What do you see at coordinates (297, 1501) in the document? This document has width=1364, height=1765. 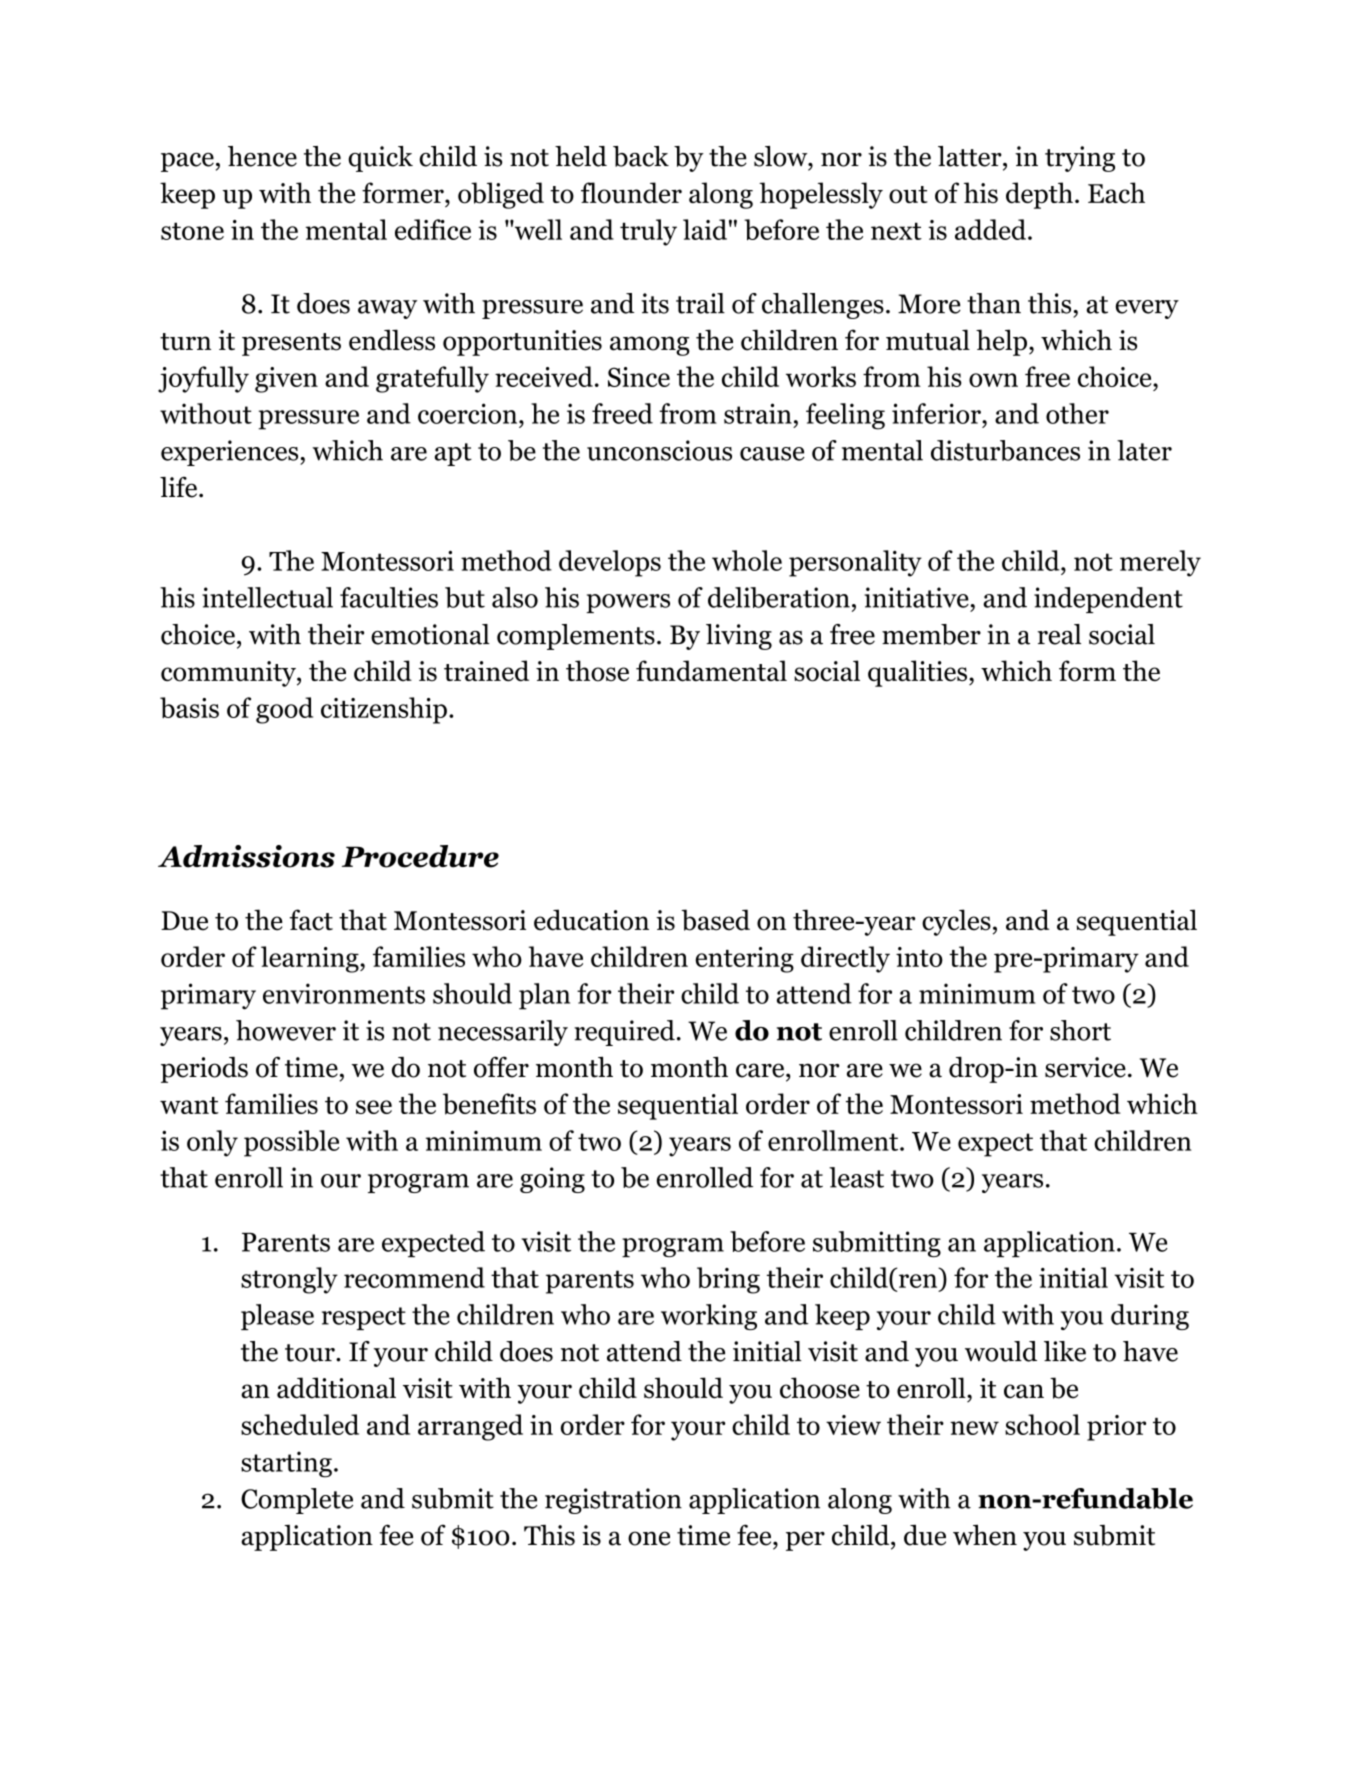 I see `Complete` at bounding box center [297, 1501].
